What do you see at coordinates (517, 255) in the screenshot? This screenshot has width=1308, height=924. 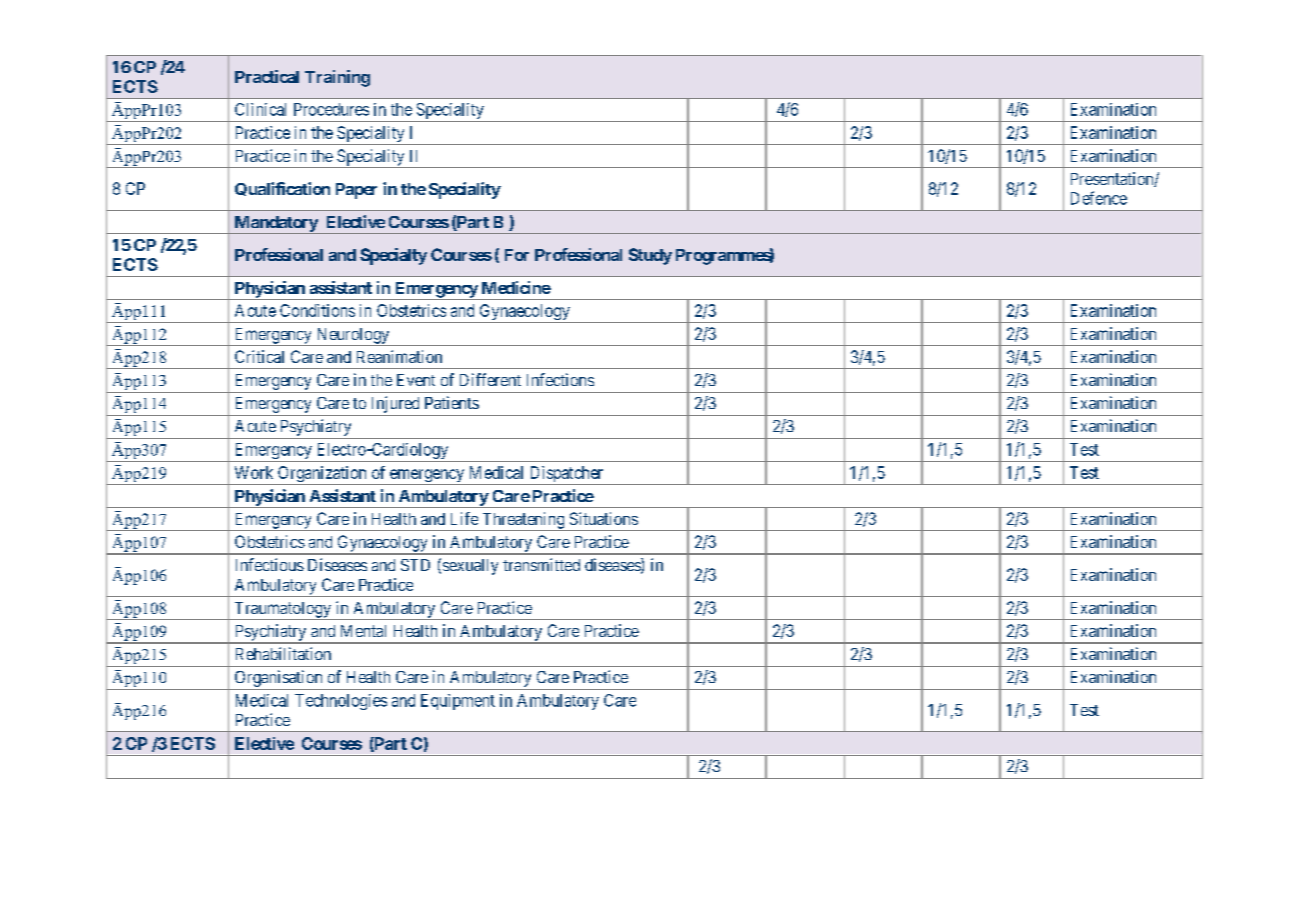 I see `For` at bounding box center [517, 255].
